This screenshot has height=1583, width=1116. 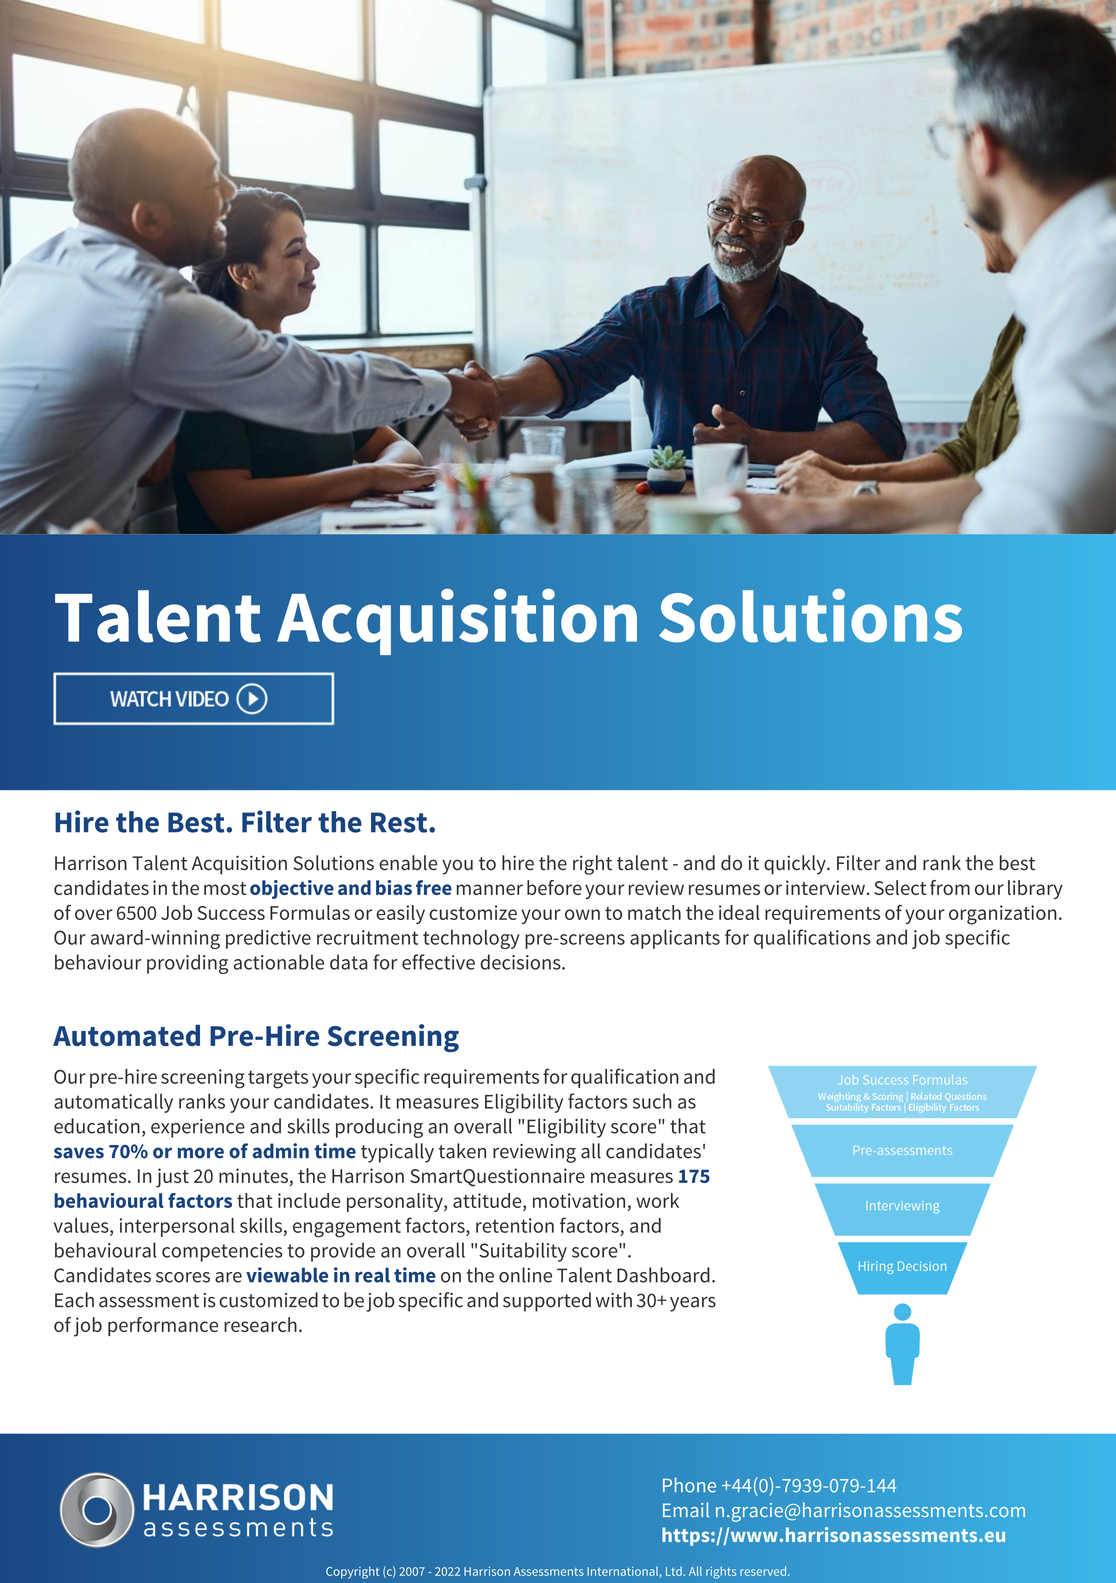 I want to click on before, so click(x=554, y=887).
